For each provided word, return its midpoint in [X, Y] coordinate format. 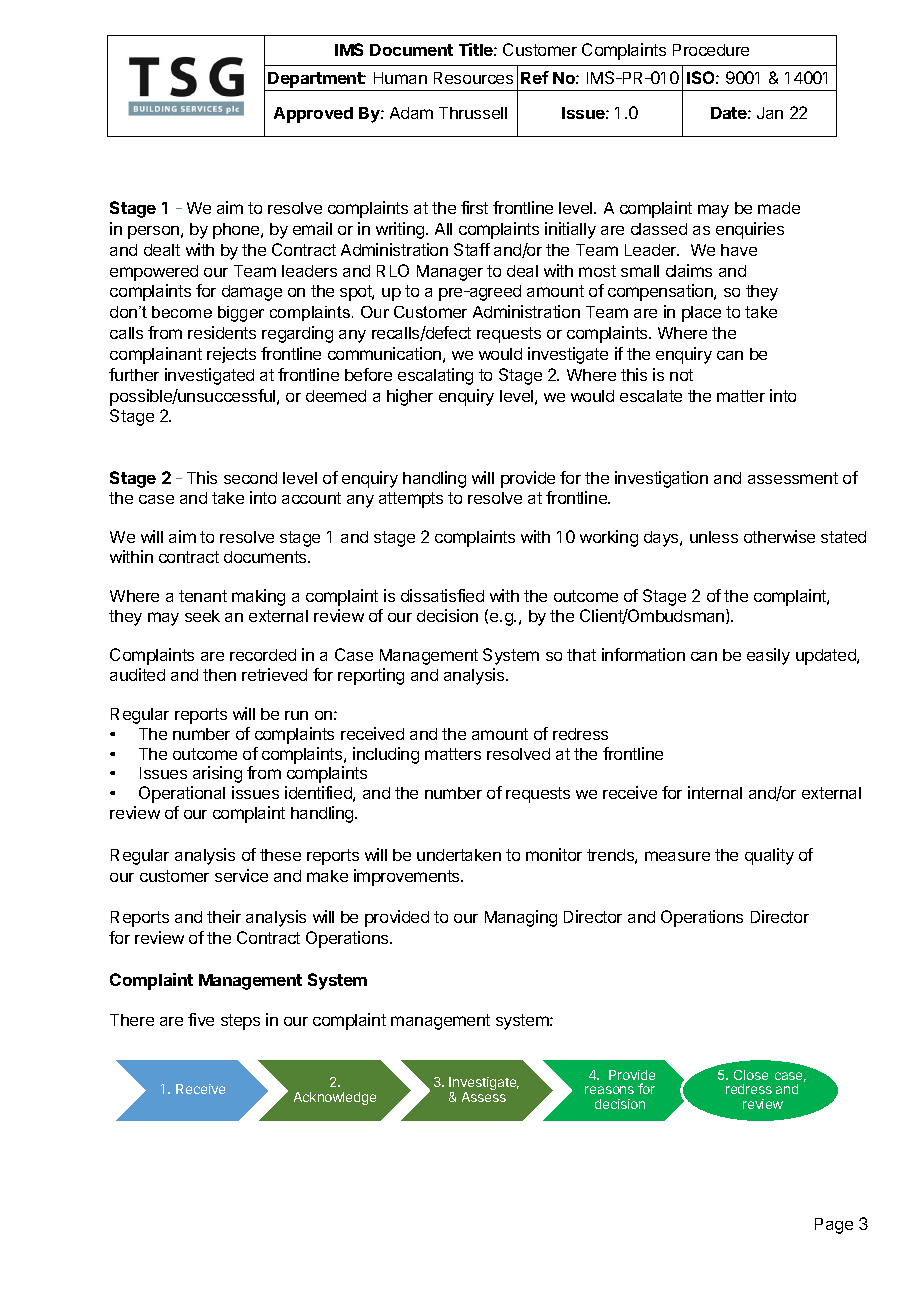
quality [769, 856]
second [250, 478]
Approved [313, 115]
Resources [473, 78]
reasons [609, 1090]
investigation [661, 479]
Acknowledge [335, 1098]
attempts [411, 500]
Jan [770, 113]
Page [834, 1226]
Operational [182, 794]
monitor [554, 854]
